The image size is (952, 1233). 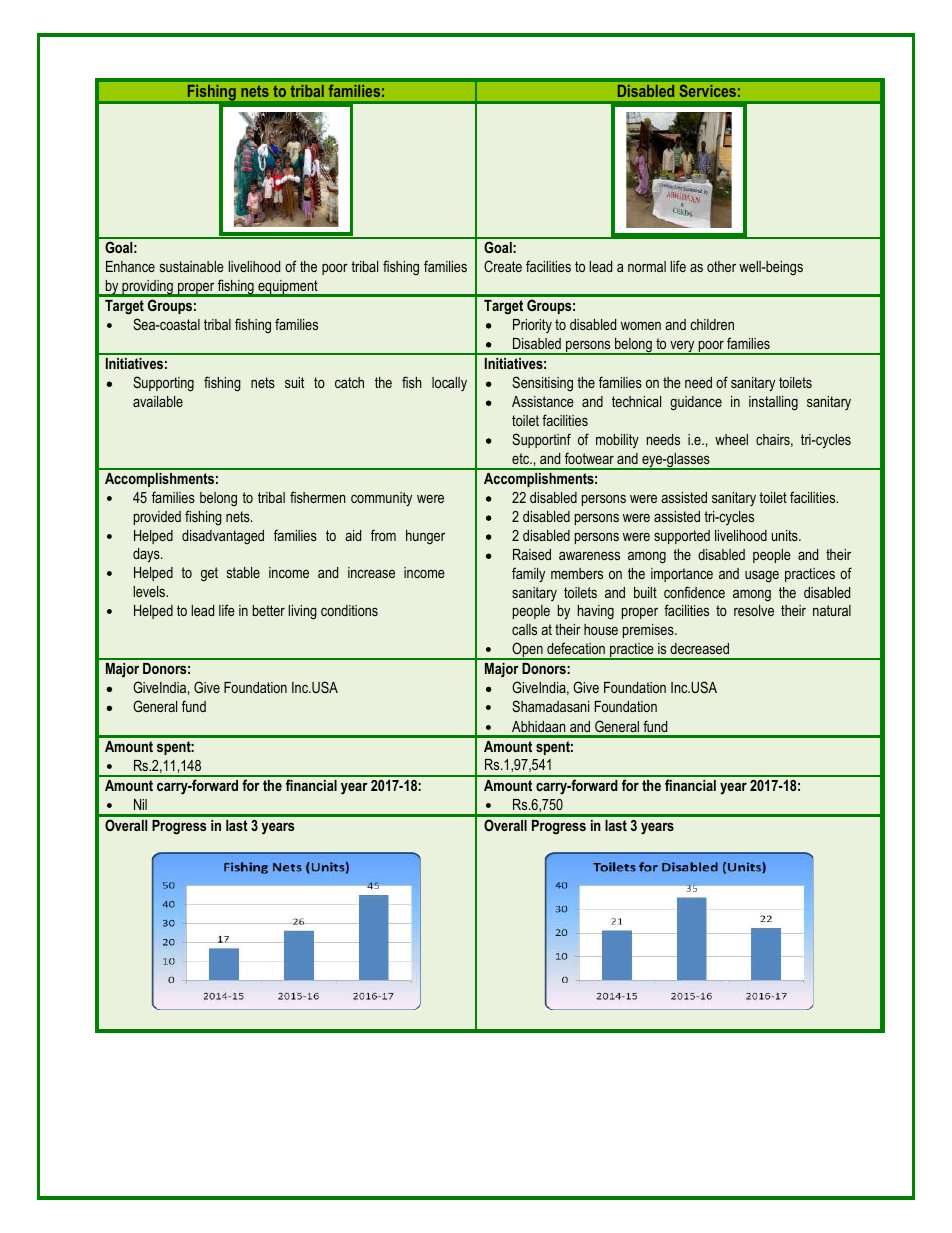 I want to click on Create, so click(x=503, y=266).
